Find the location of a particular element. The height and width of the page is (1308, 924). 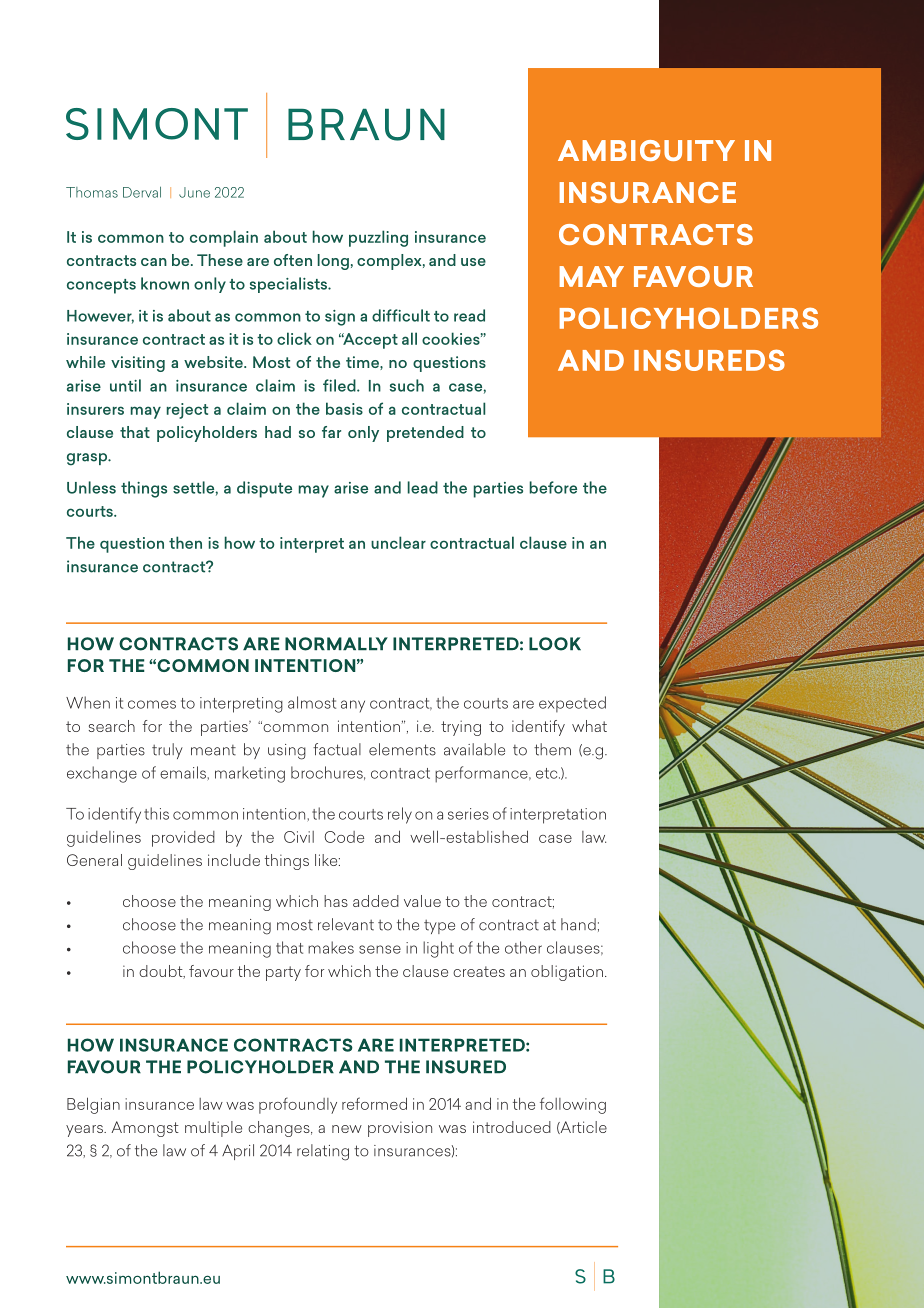

reject is located at coordinates (187, 411).
